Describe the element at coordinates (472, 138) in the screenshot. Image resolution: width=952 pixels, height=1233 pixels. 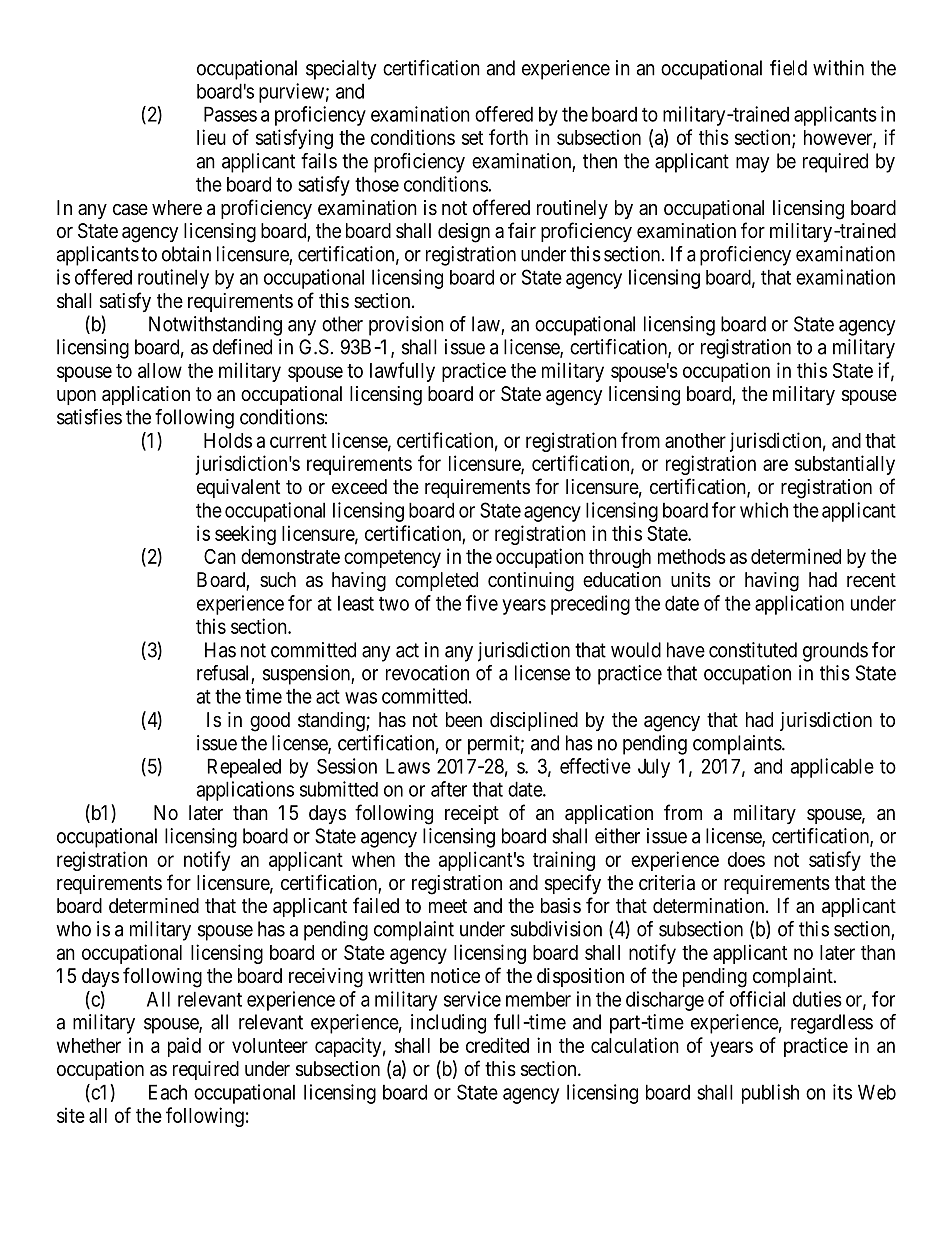
I see `set` at that location.
